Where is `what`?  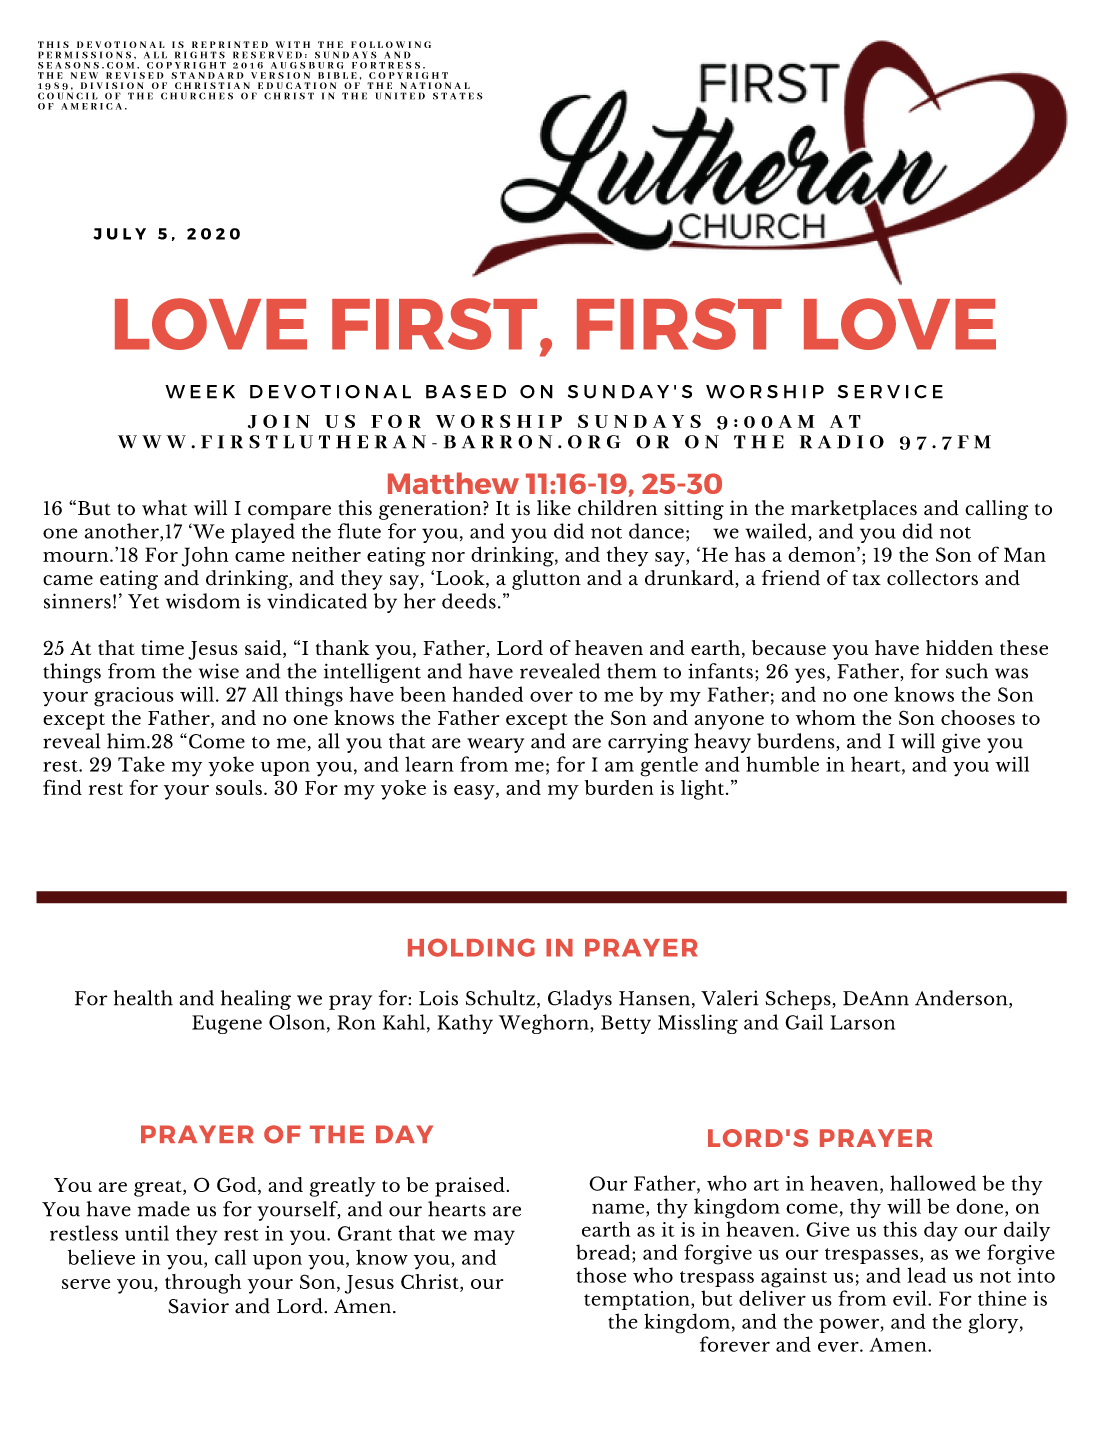
what is located at coordinates (164, 508).
